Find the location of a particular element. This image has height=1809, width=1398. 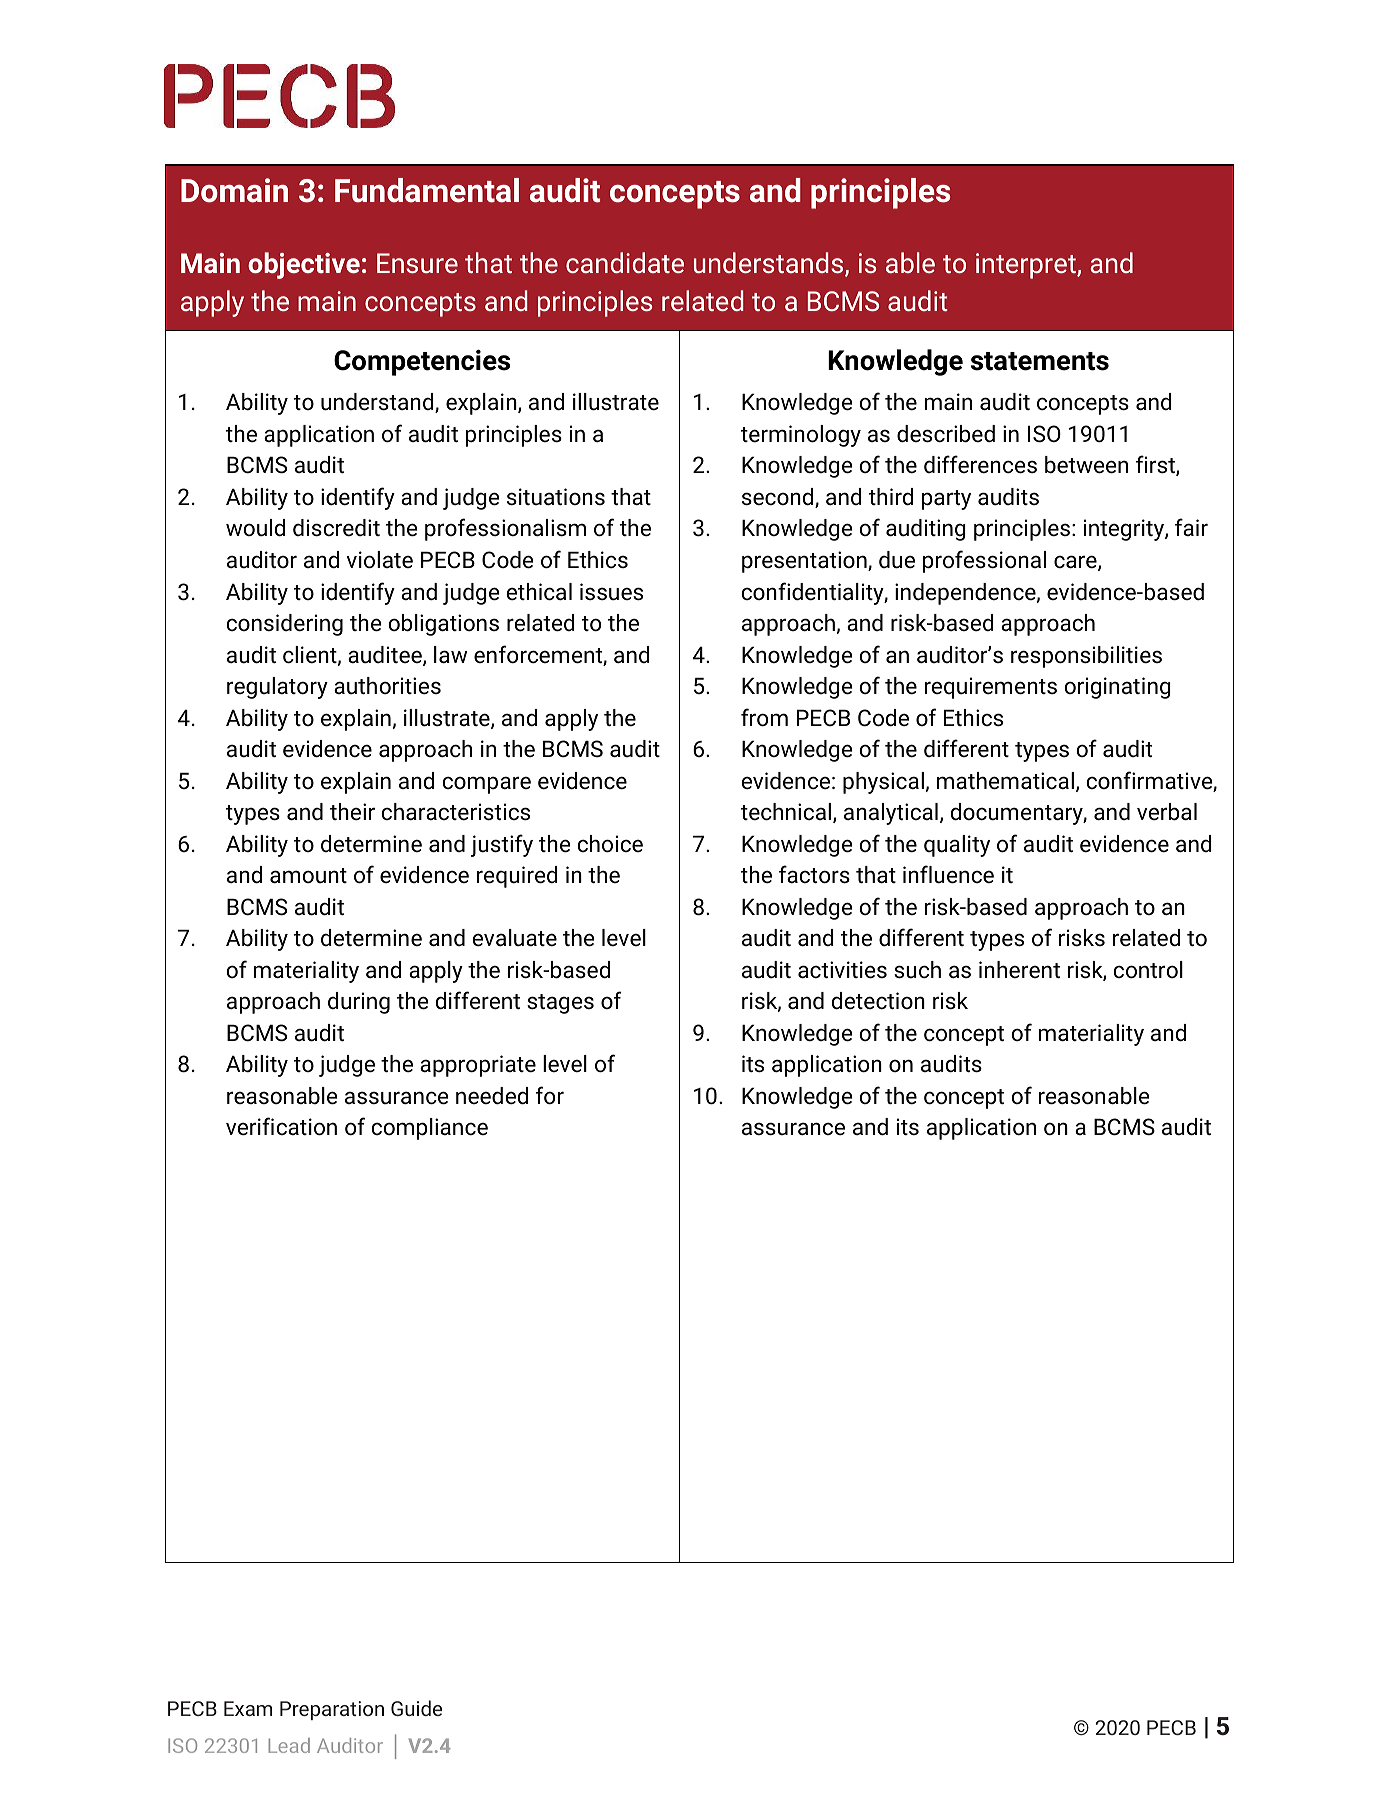

Ensure is located at coordinates (417, 263).
